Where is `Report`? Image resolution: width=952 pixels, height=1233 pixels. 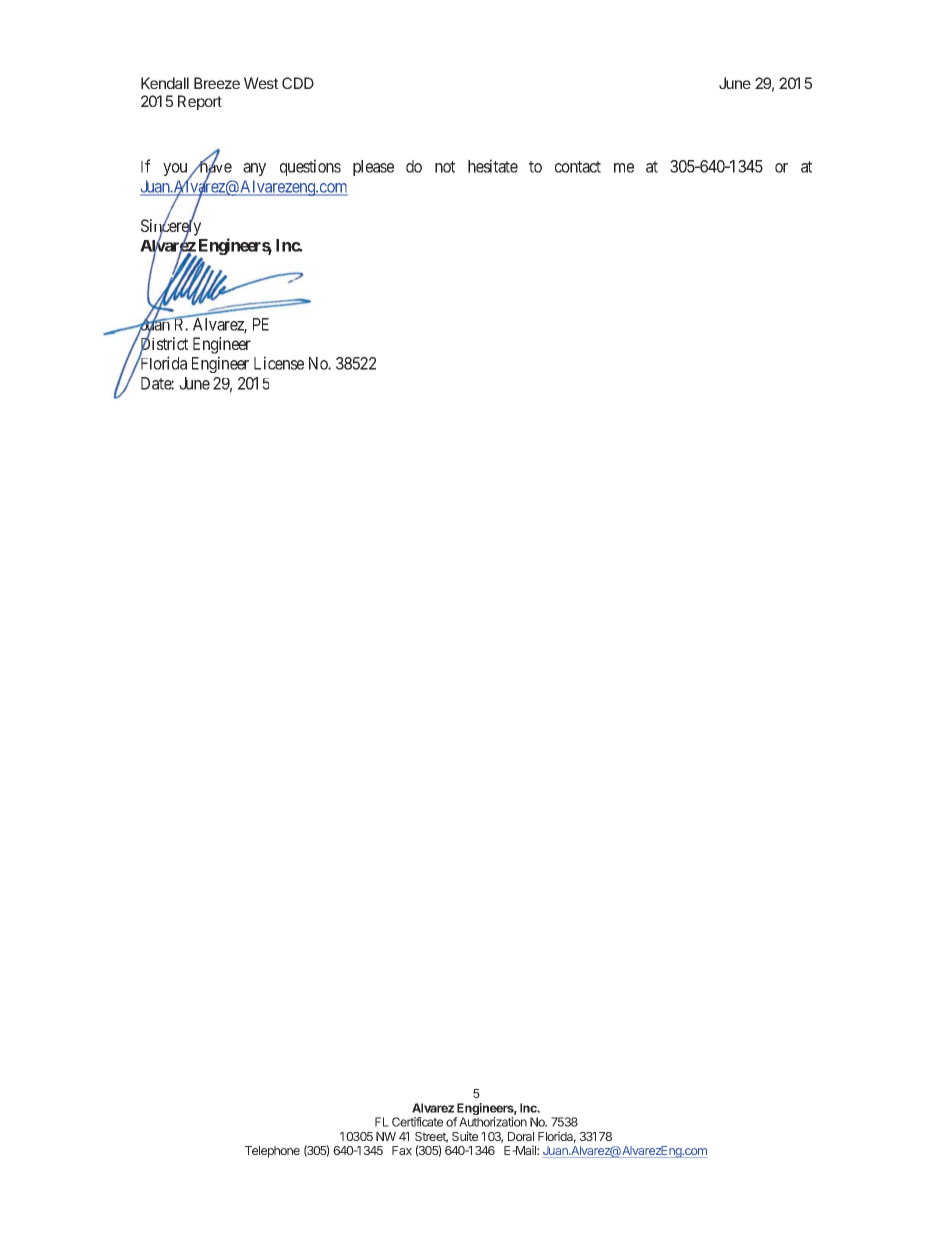
Report is located at coordinates (200, 102).
